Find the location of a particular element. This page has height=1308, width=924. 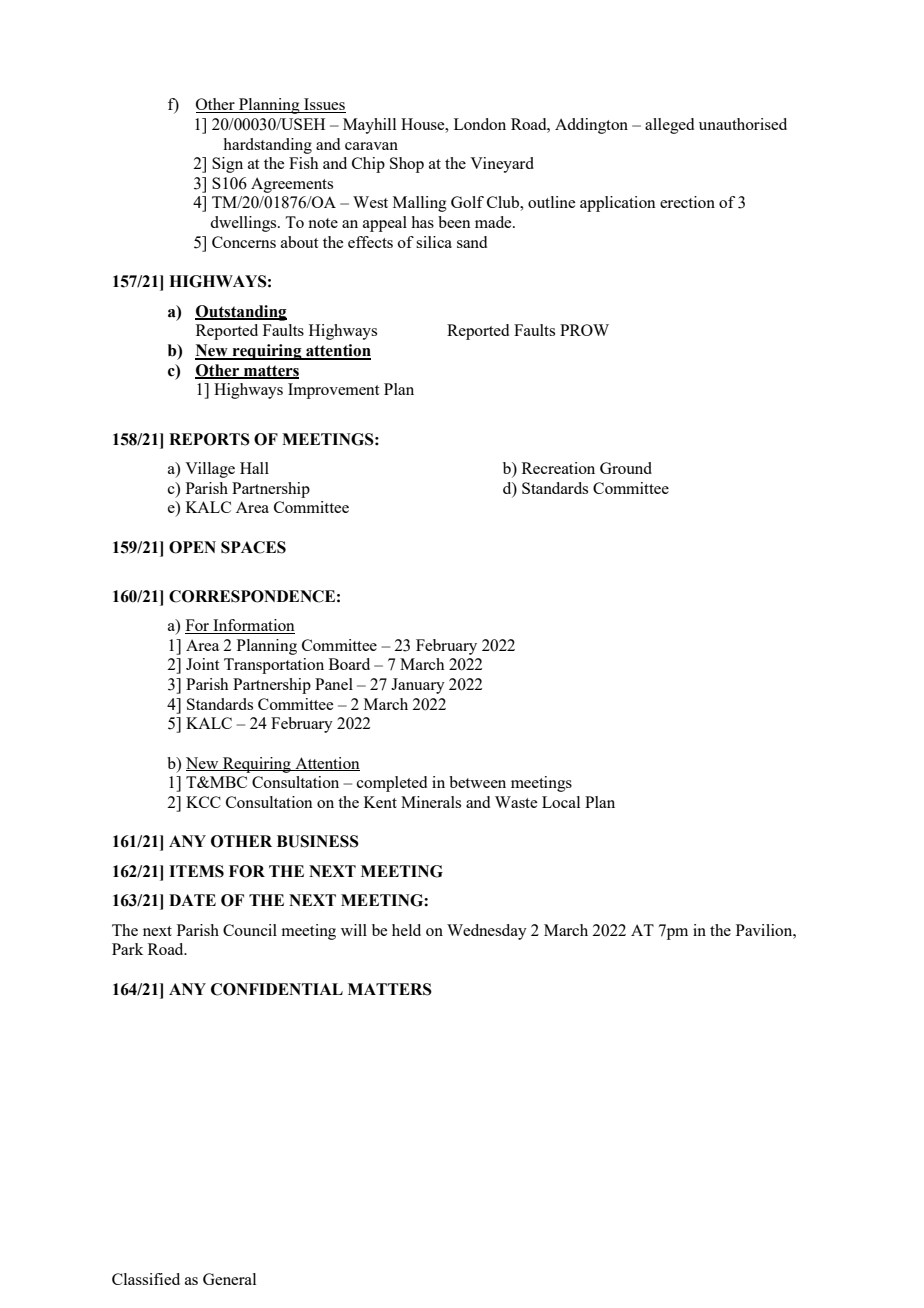

alleged is located at coordinates (669, 126).
